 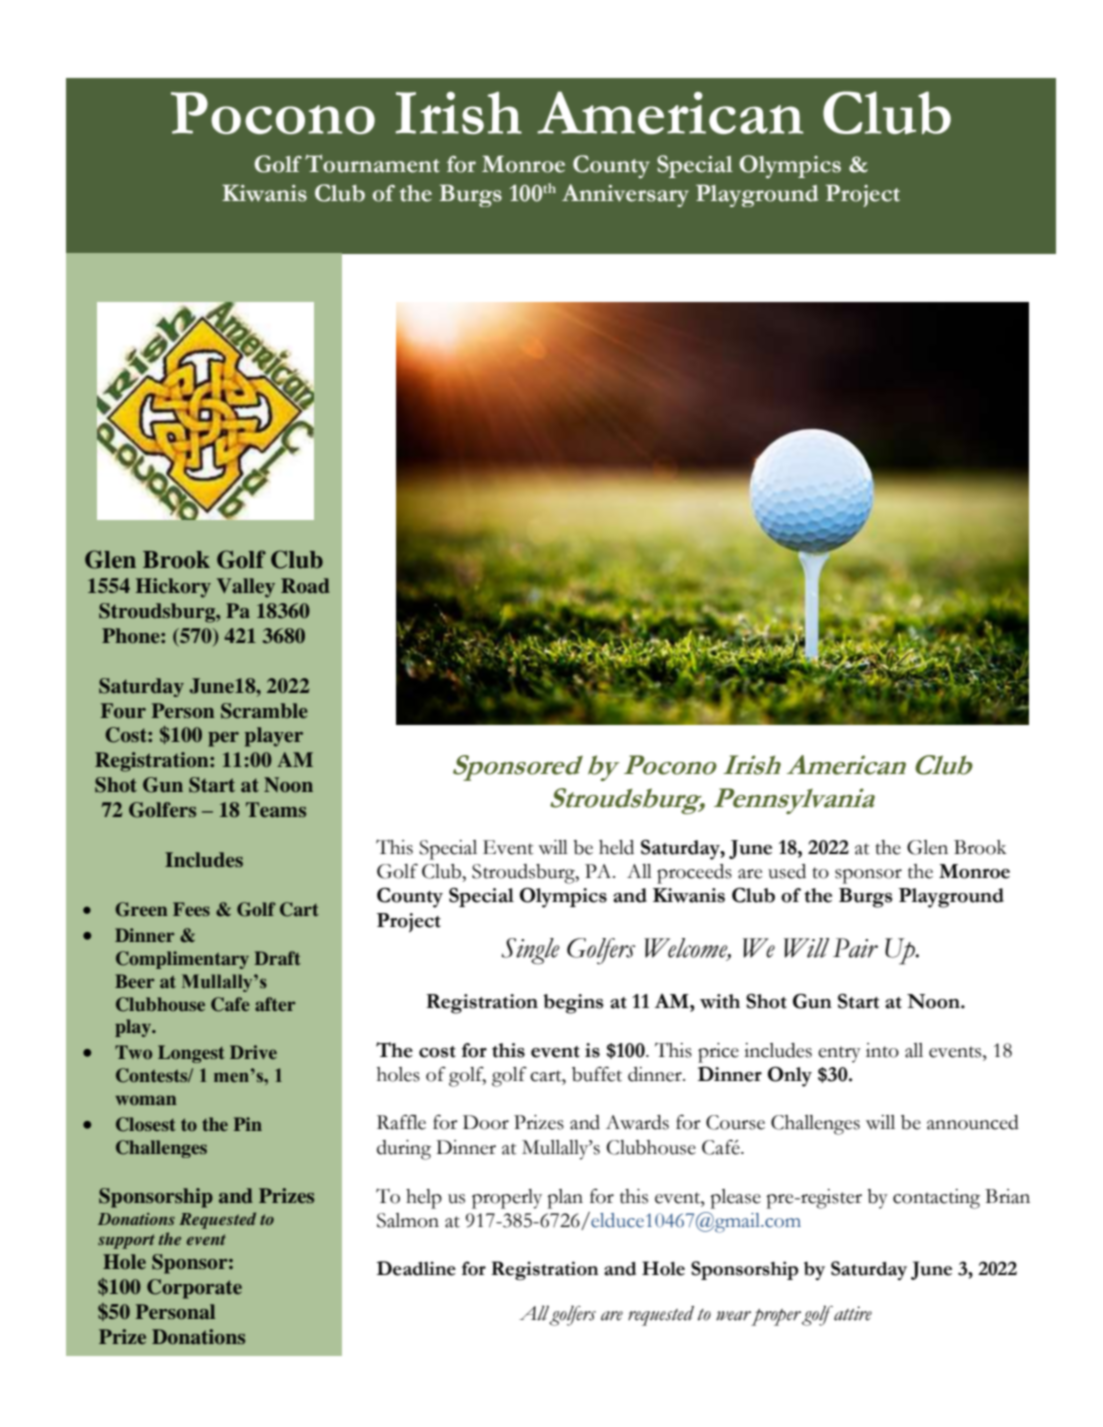 I want to click on Tournament, so click(x=372, y=163).
